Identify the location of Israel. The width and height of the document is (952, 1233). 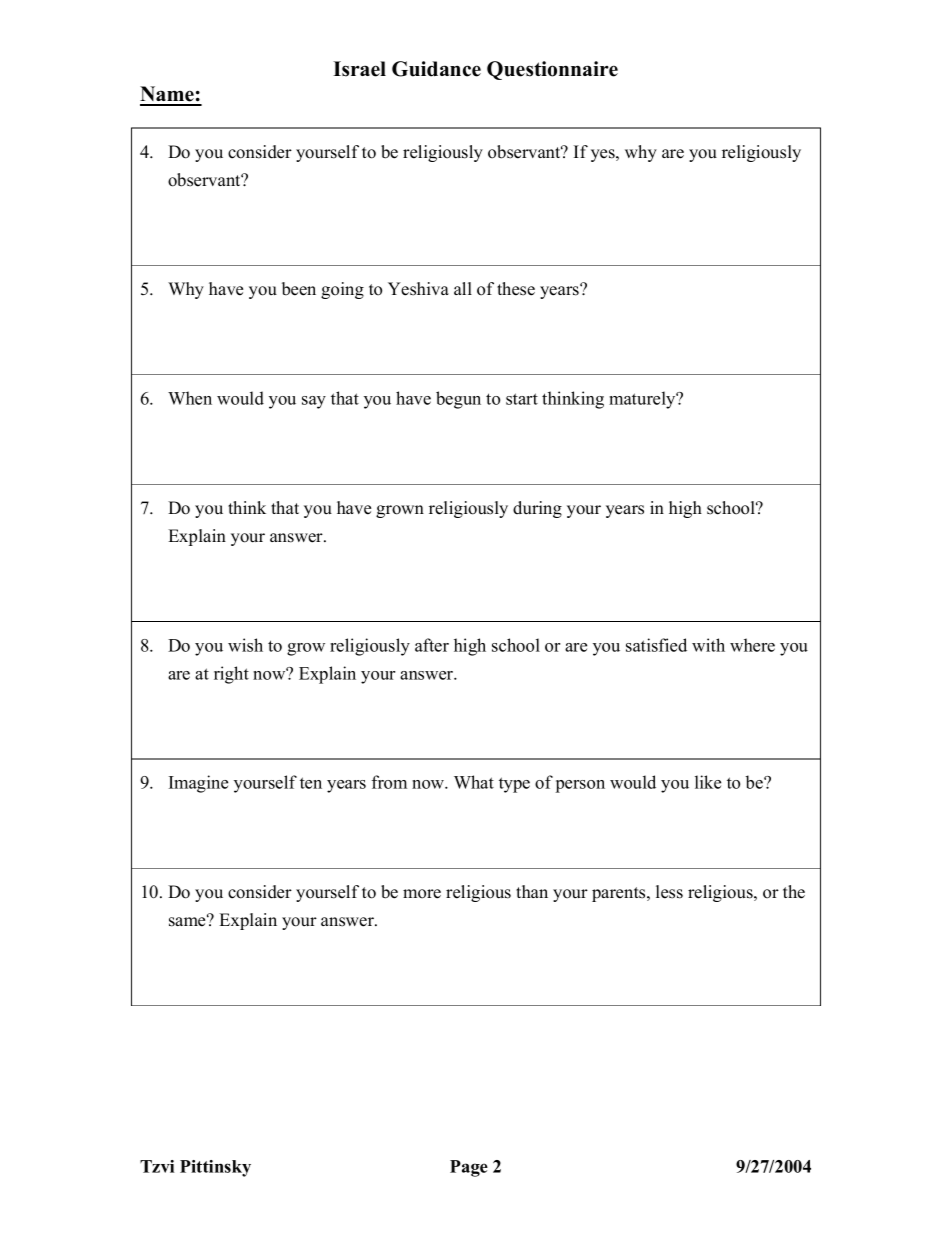
(359, 69).
